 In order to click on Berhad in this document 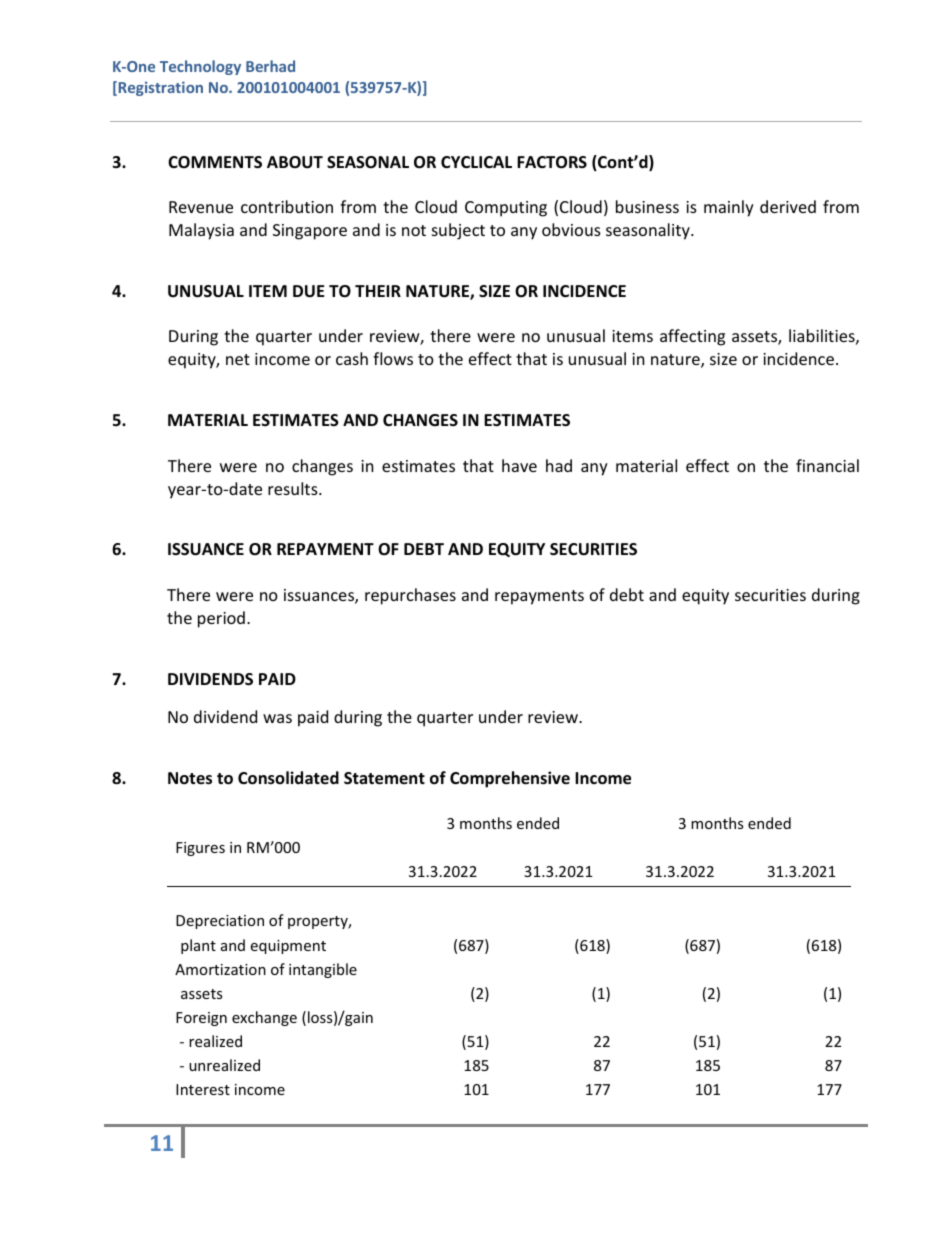, I will do `click(270, 66)`.
